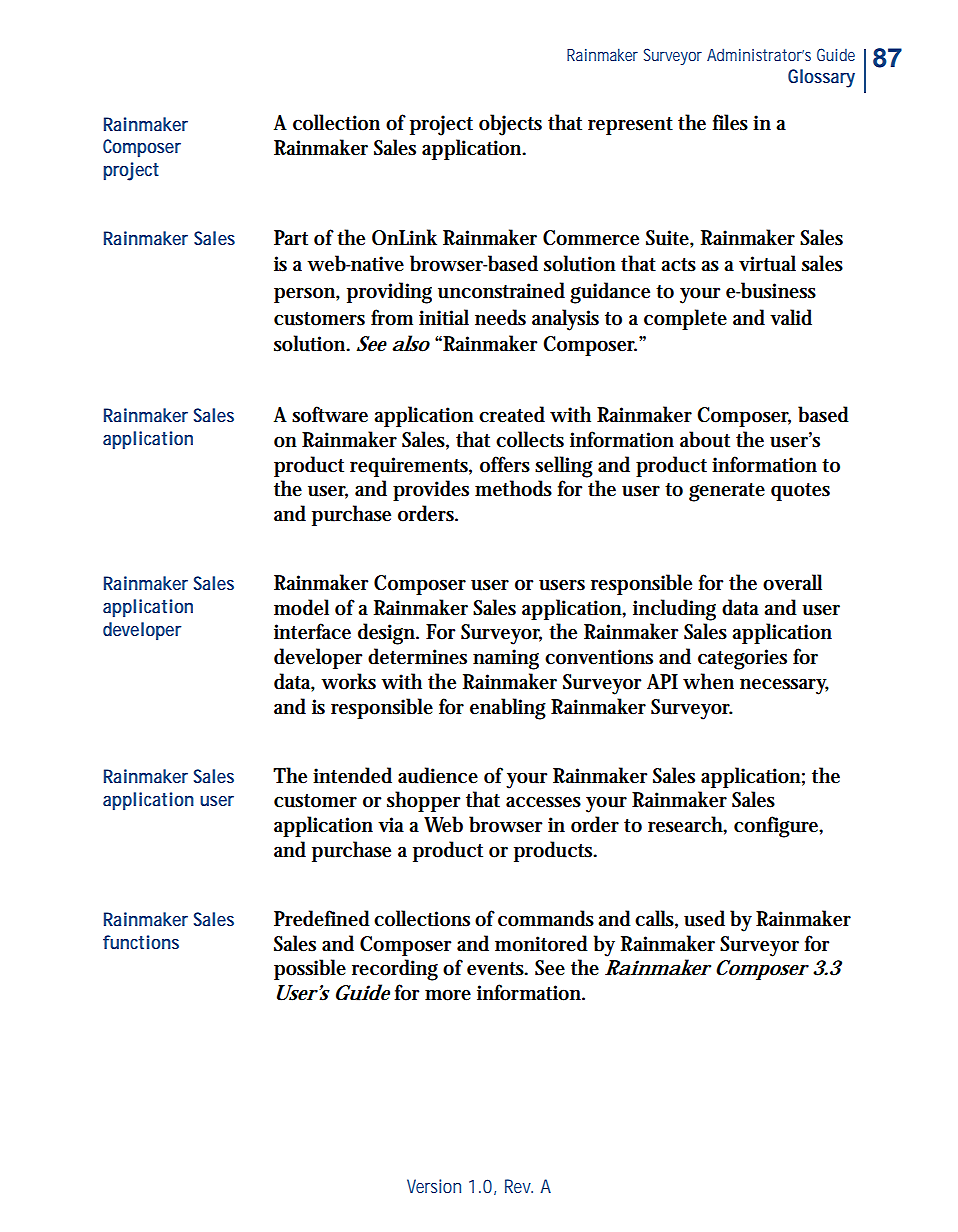  What do you see at coordinates (510, 125) in the screenshot?
I see `objects` at bounding box center [510, 125].
